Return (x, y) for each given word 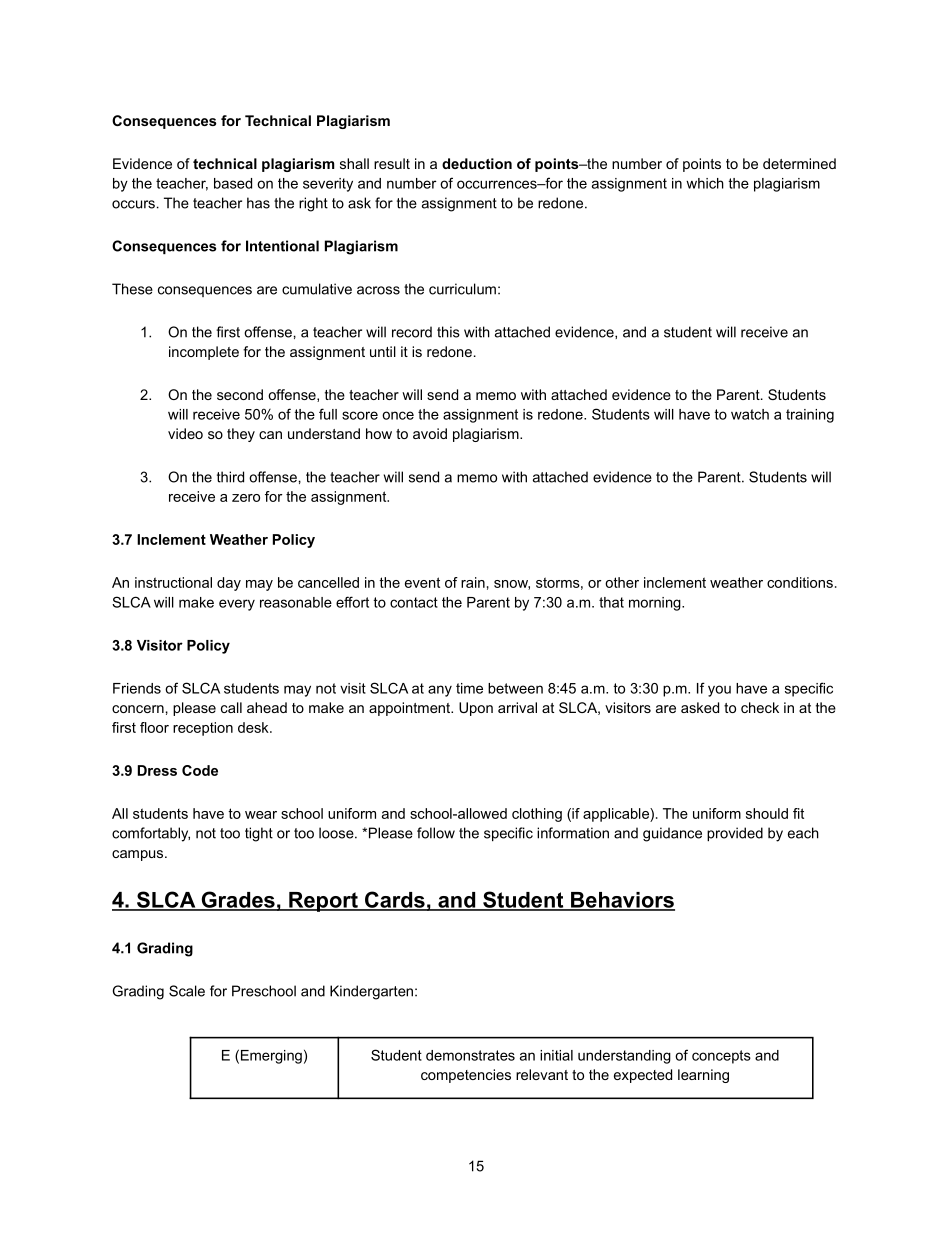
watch (750, 414)
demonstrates (470, 1055)
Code (200, 770)
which (705, 183)
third (230, 477)
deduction (477, 163)
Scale (187, 991)
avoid (430, 433)
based (233, 183)
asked (700, 707)
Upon (476, 709)
